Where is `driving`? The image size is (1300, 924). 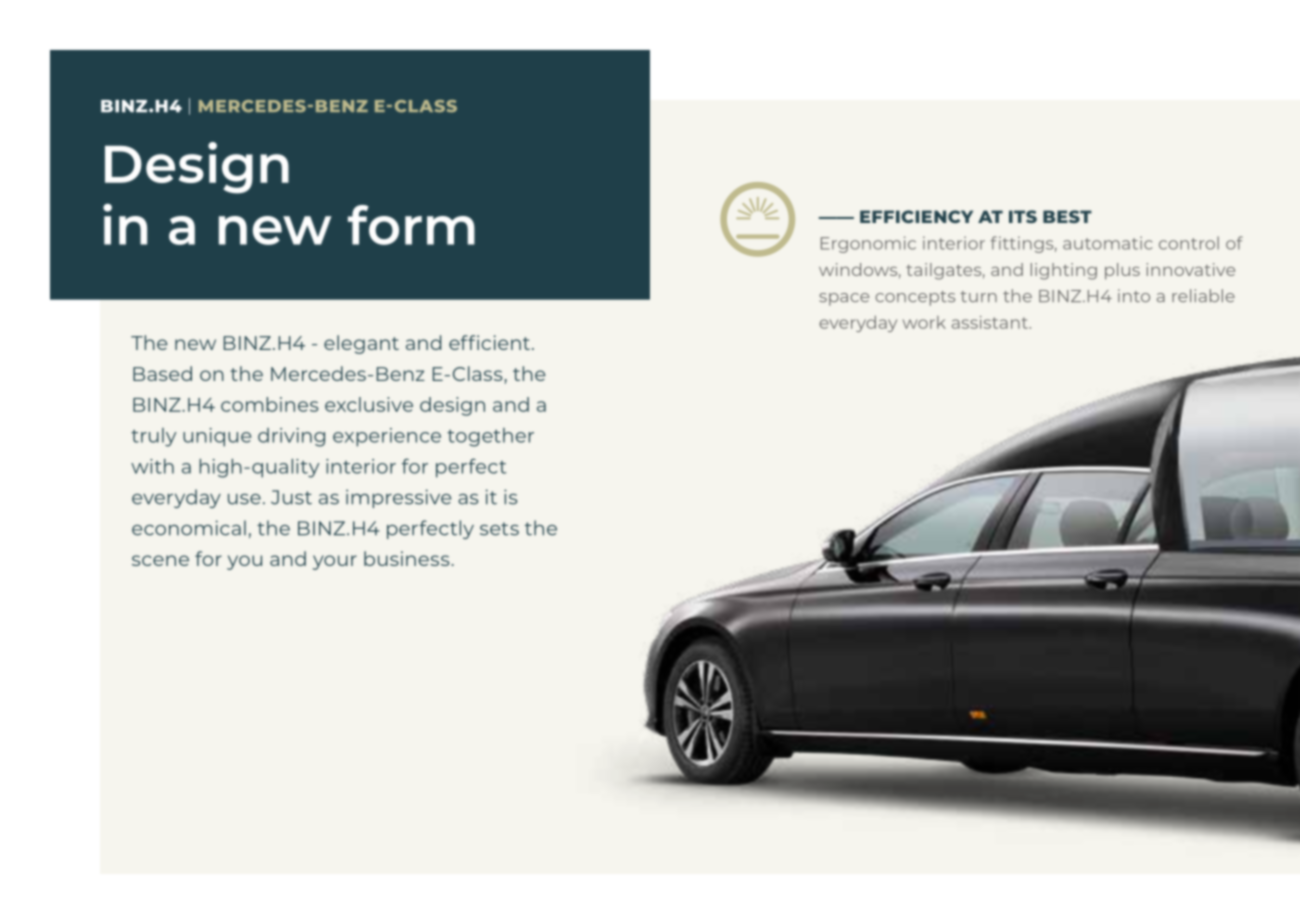
driving is located at coordinates (291, 437).
